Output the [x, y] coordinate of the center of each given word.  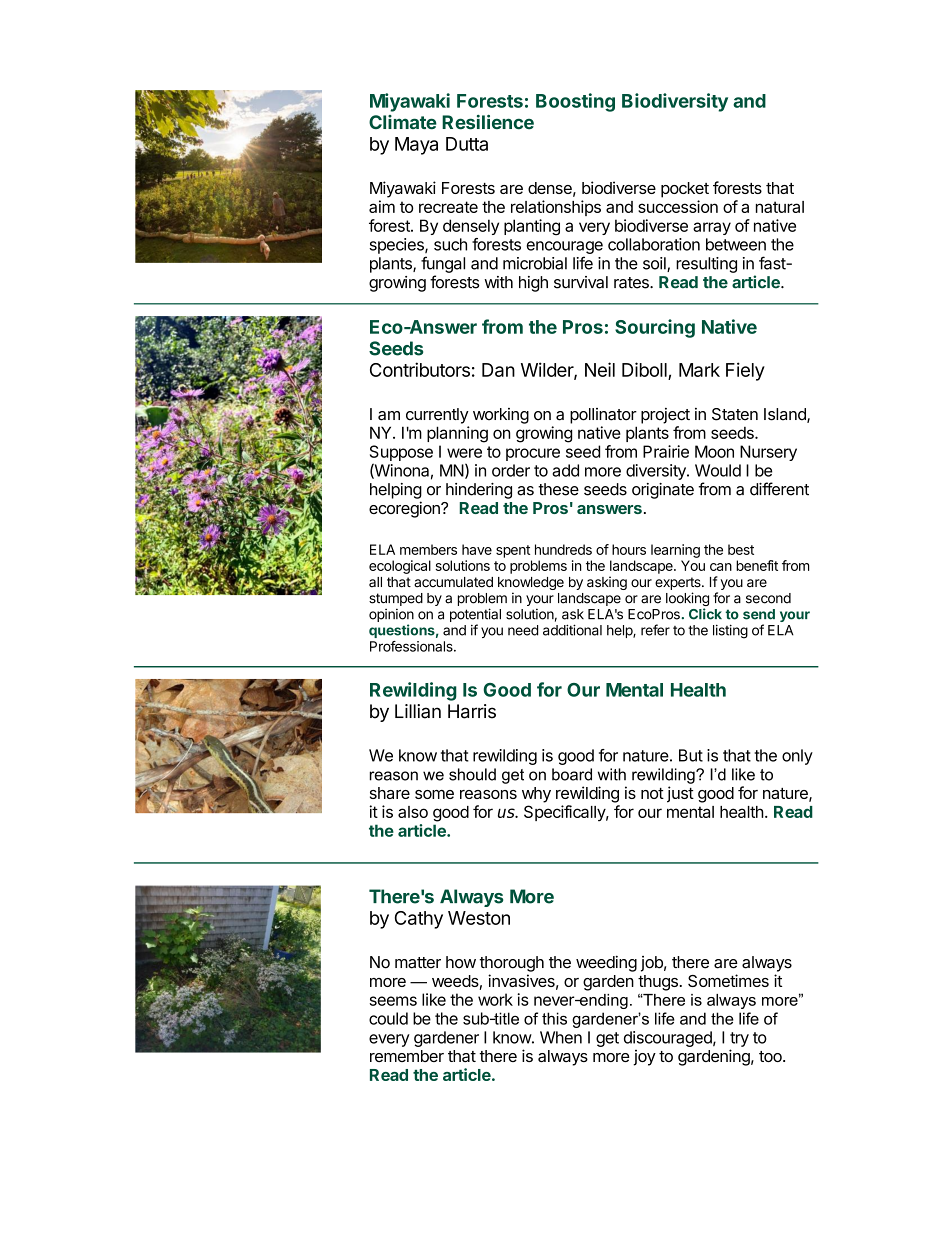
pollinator [603, 416]
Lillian [418, 711]
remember [407, 1056]
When [561, 1037]
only [797, 757]
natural [780, 207]
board [572, 774]
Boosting [575, 102]
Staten [735, 414]
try [739, 1039]
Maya [416, 146]
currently [437, 416]
